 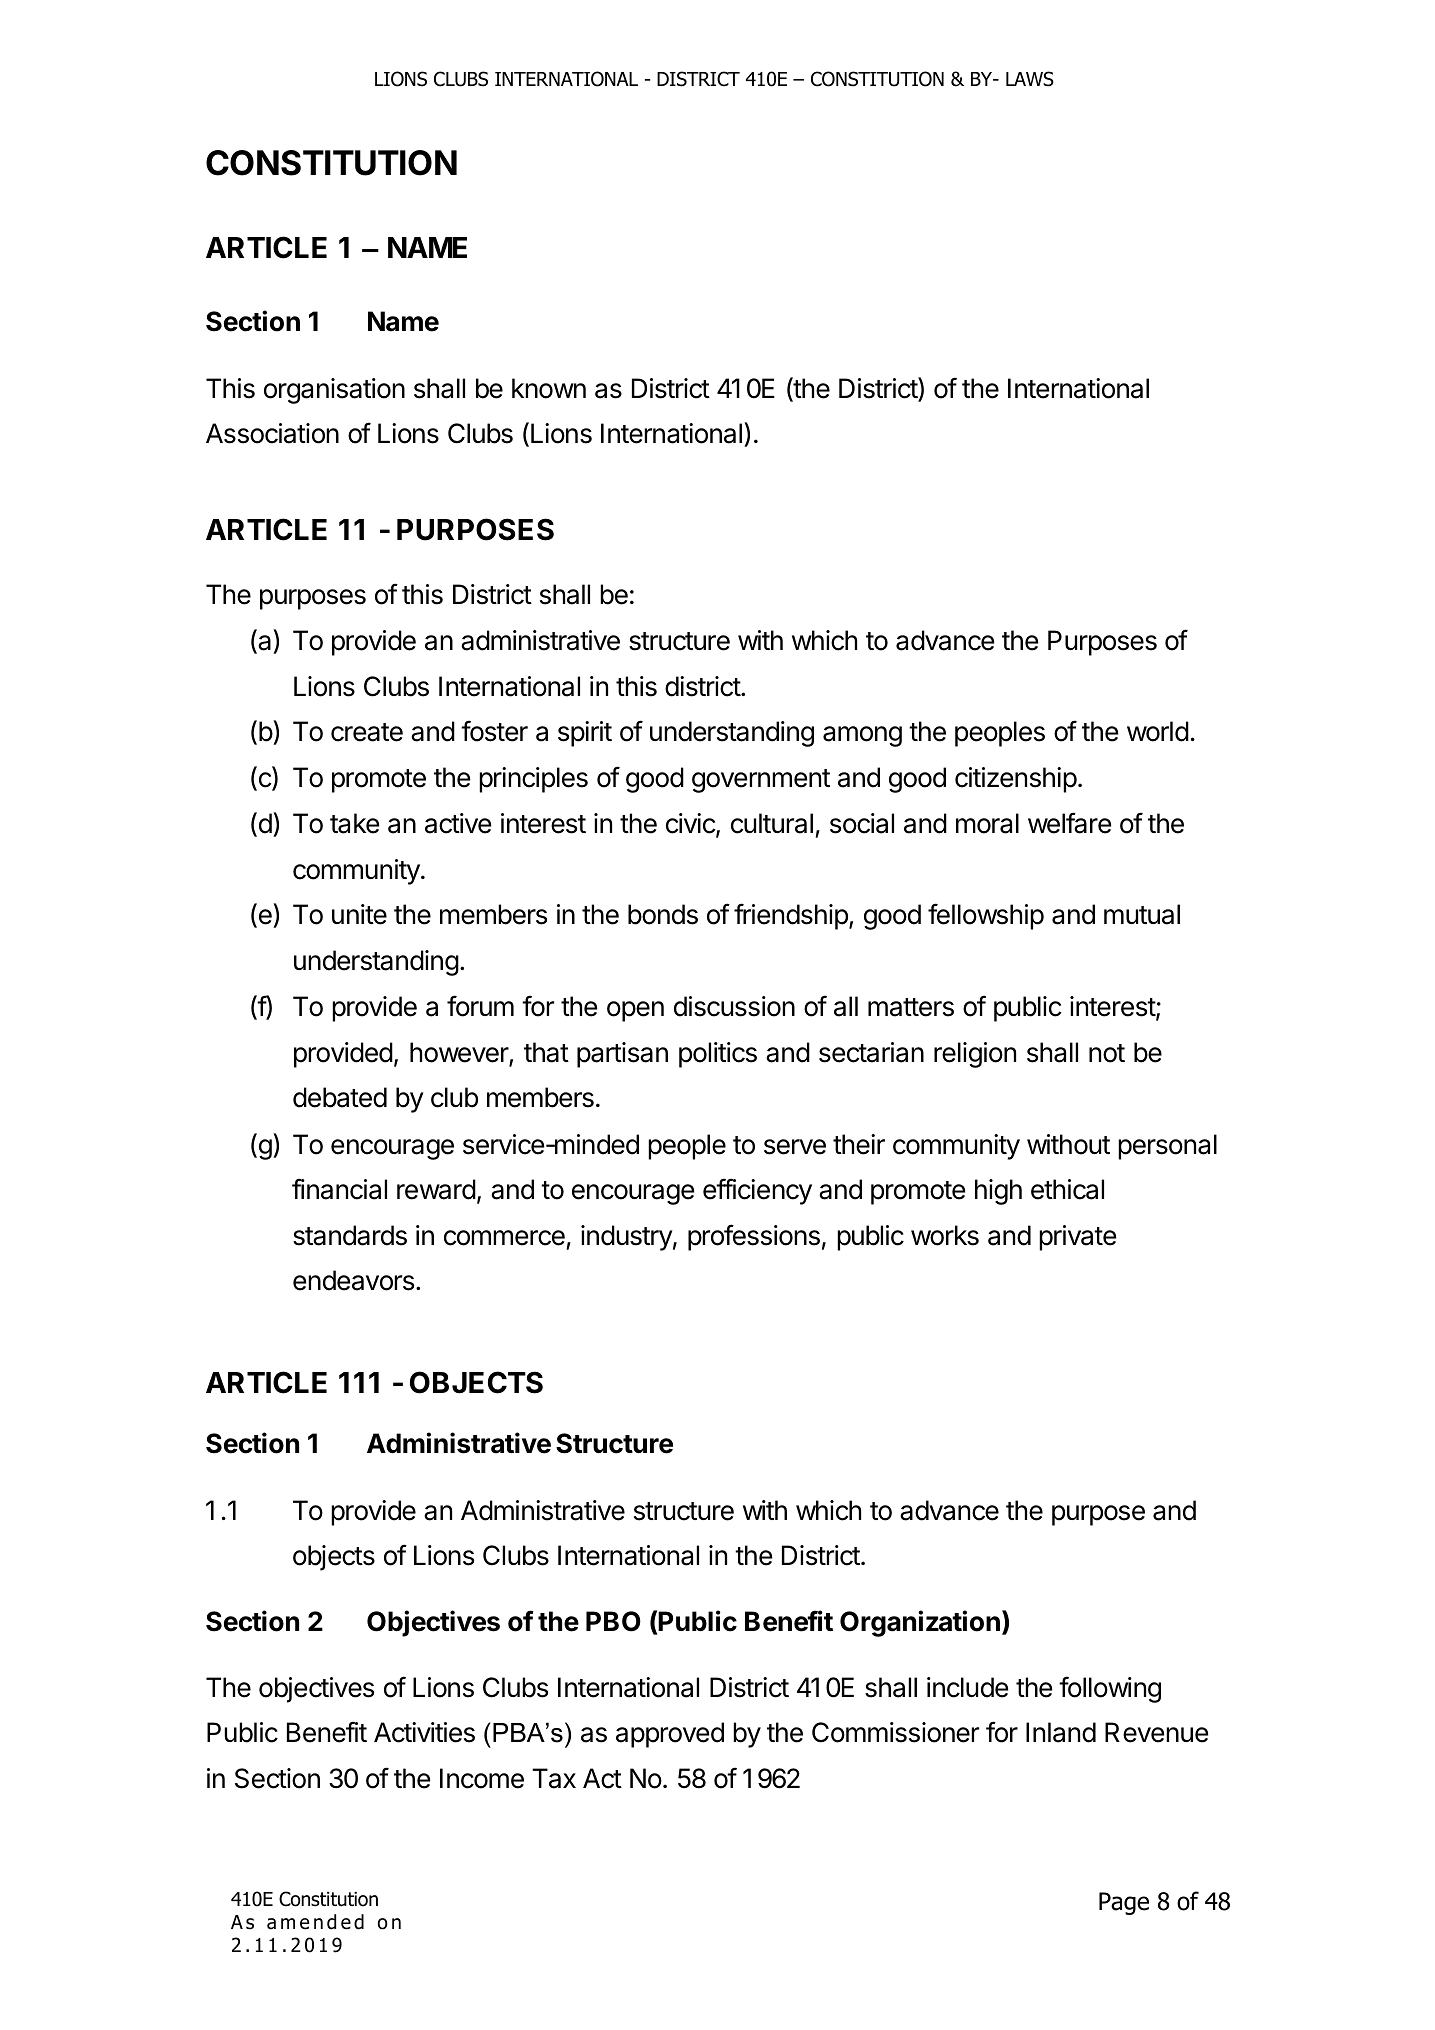 What do you see at coordinates (1158, 731) in the document?
I see `world` at bounding box center [1158, 731].
